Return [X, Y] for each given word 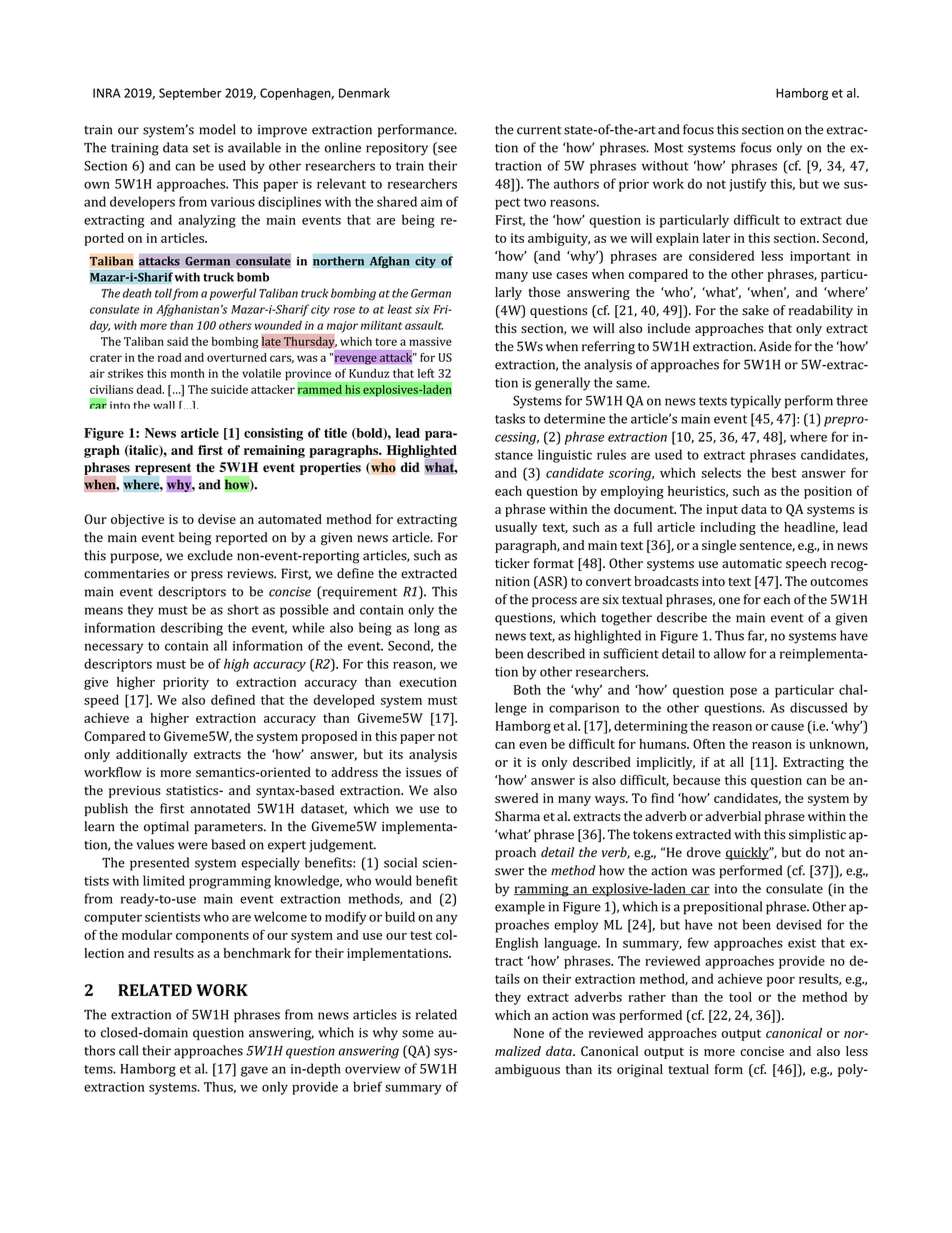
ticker [512, 563]
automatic [752, 563]
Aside [775, 346]
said [177, 341]
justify [748, 185]
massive [430, 341]
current [539, 130]
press [207, 576]
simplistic [817, 835]
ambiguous [527, 1070]
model [217, 129]
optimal [166, 827]
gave [254, 1071]
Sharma [517, 816]
